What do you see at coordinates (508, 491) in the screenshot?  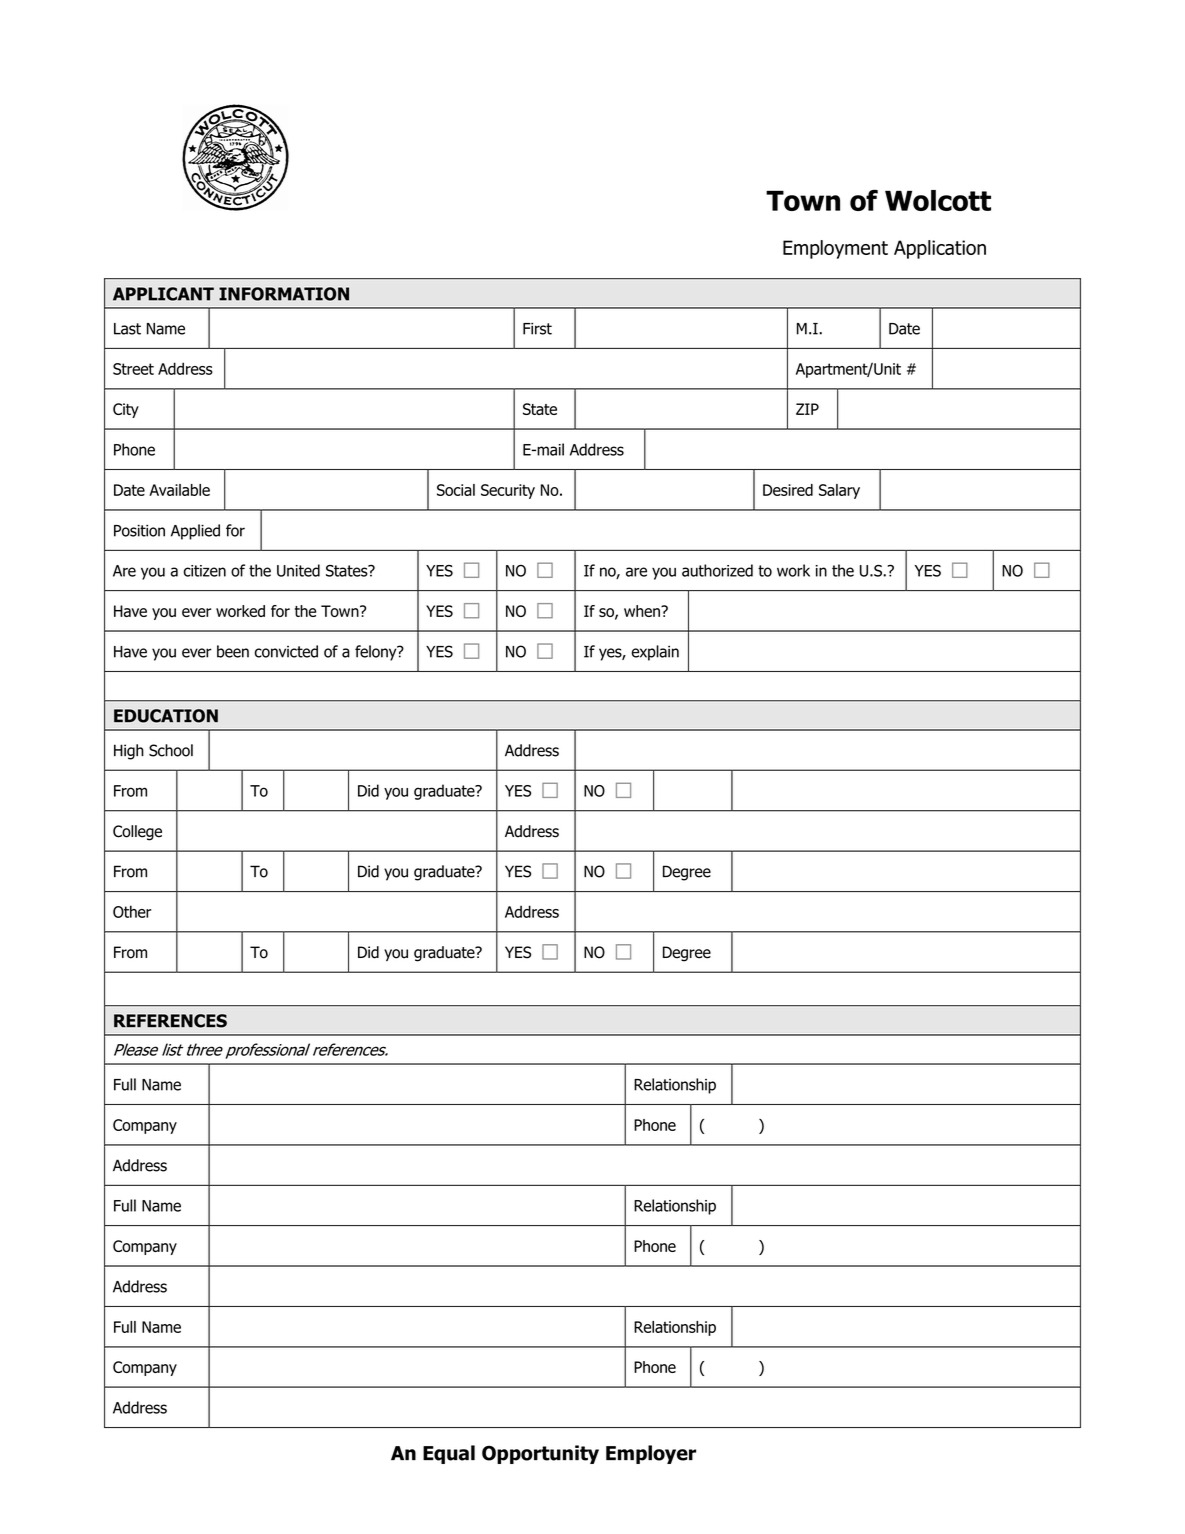 I see `Security` at bounding box center [508, 491].
